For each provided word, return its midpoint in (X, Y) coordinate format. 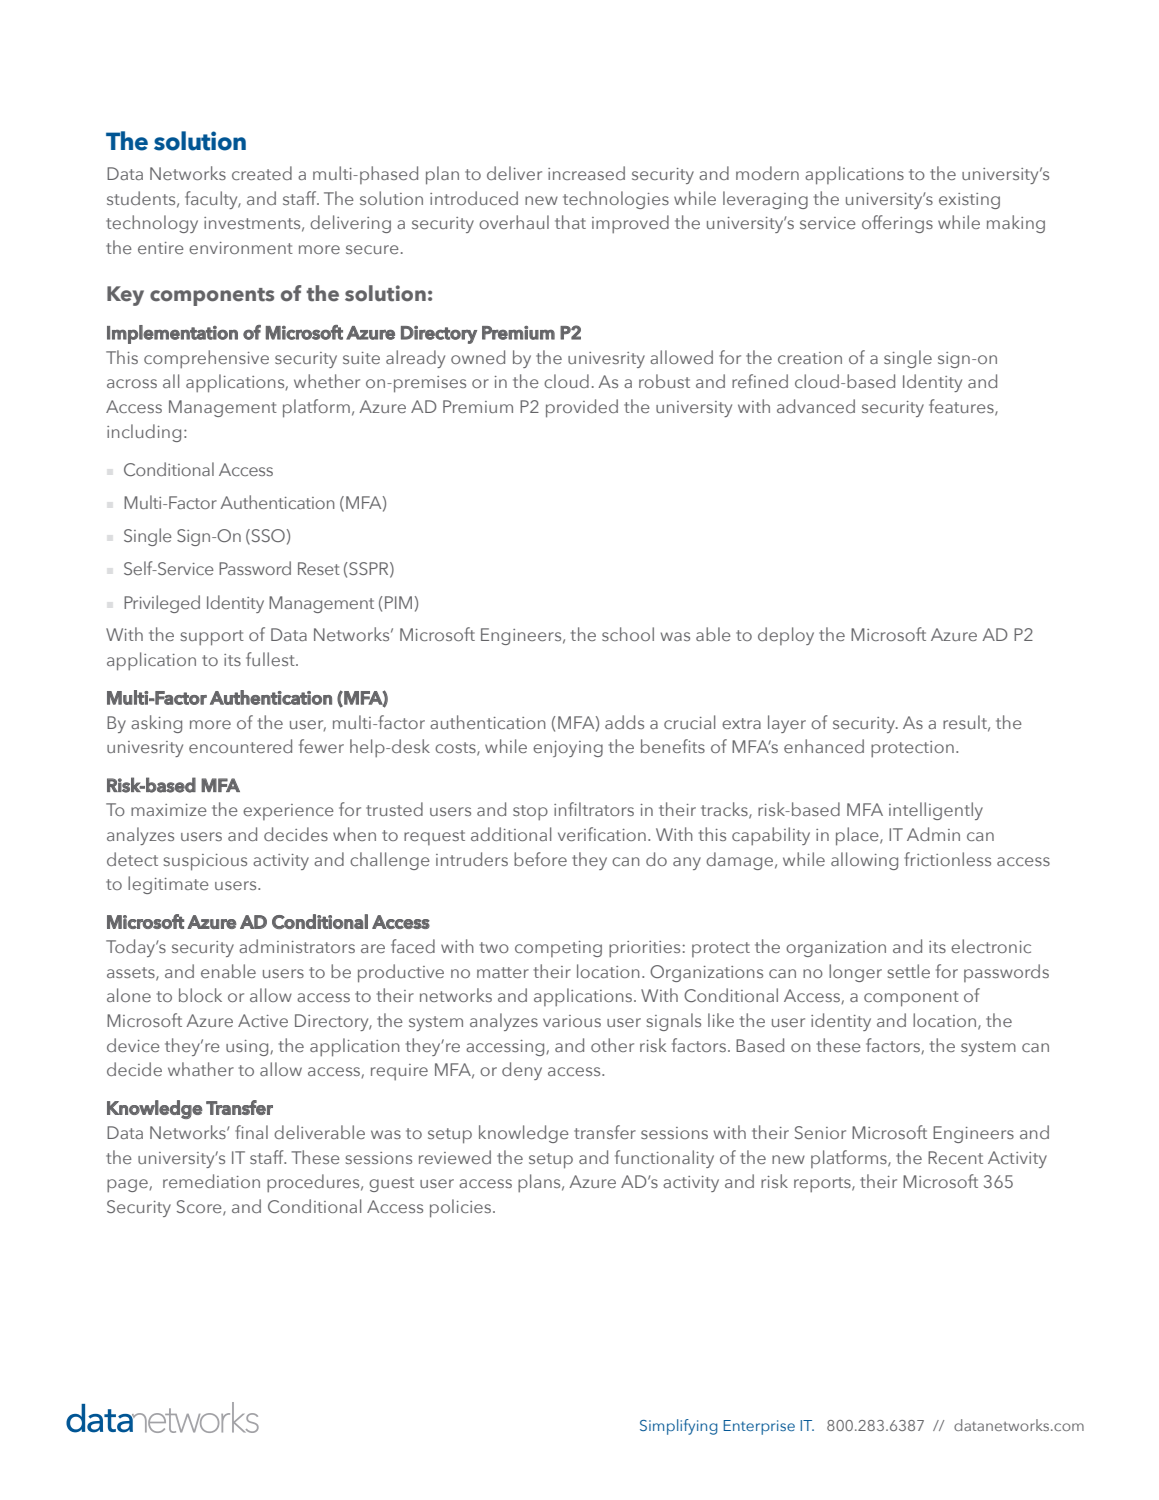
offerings (897, 224)
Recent (955, 1157)
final (251, 1132)
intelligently (936, 811)
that (570, 222)
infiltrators (594, 809)
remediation (211, 1181)
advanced (816, 406)
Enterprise (759, 1427)
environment (241, 248)
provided (582, 408)
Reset (319, 568)
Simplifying (678, 1427)
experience (288, 812)
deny (522, 1071)
